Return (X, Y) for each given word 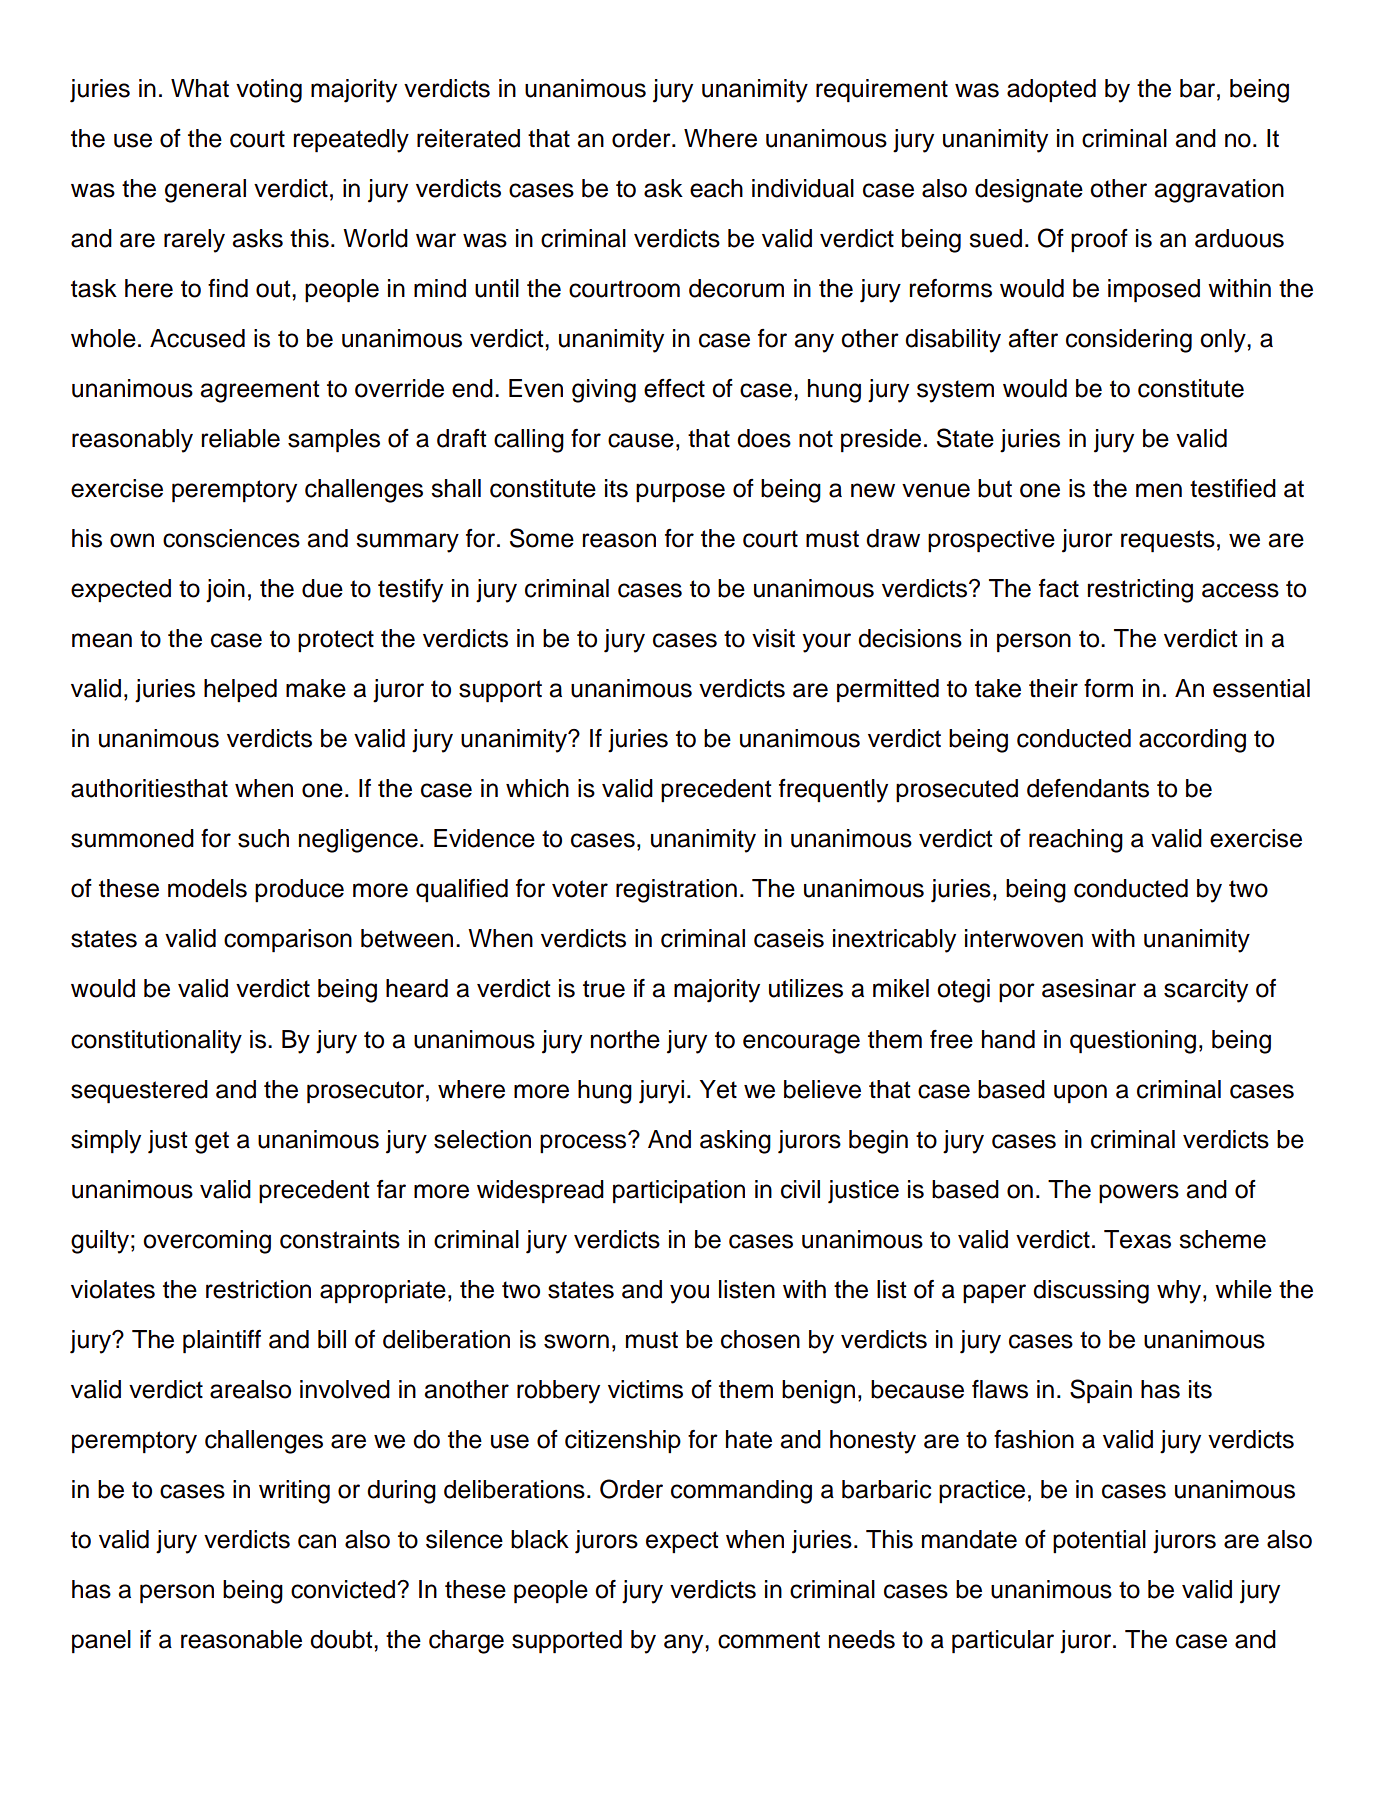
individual (803, 188)
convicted (343, 1589)
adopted (1051, 90)
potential (1099, 1541)
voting (269, 91)
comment (769, 1640)
